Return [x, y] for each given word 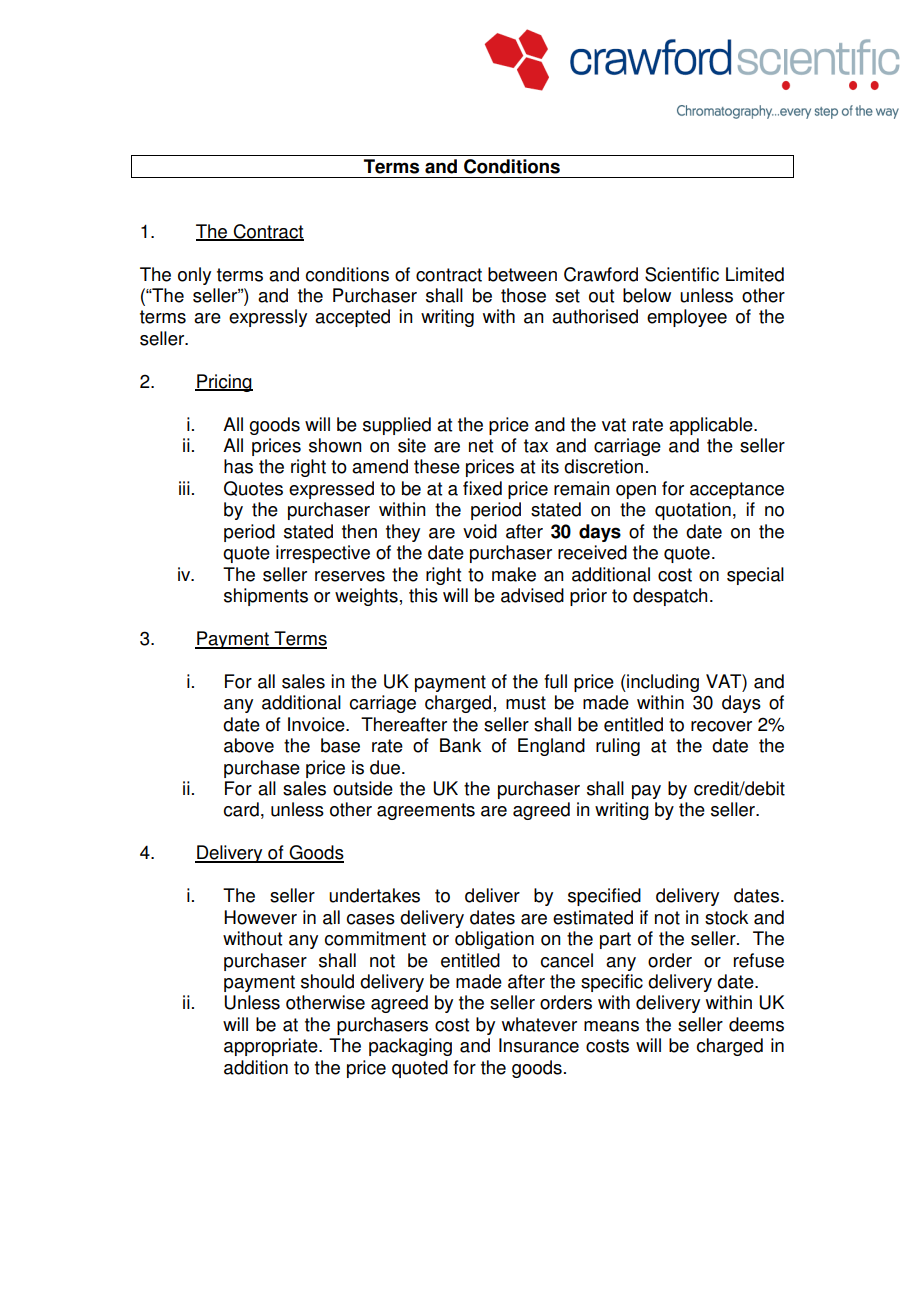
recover [721, 726]
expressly [268, 318]
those [523, 295]
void [480, 531]
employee [687, 318]
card [241, 809]
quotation [693, 511]
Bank [460, 745]
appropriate [272, 1047]
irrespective [323, 554]
